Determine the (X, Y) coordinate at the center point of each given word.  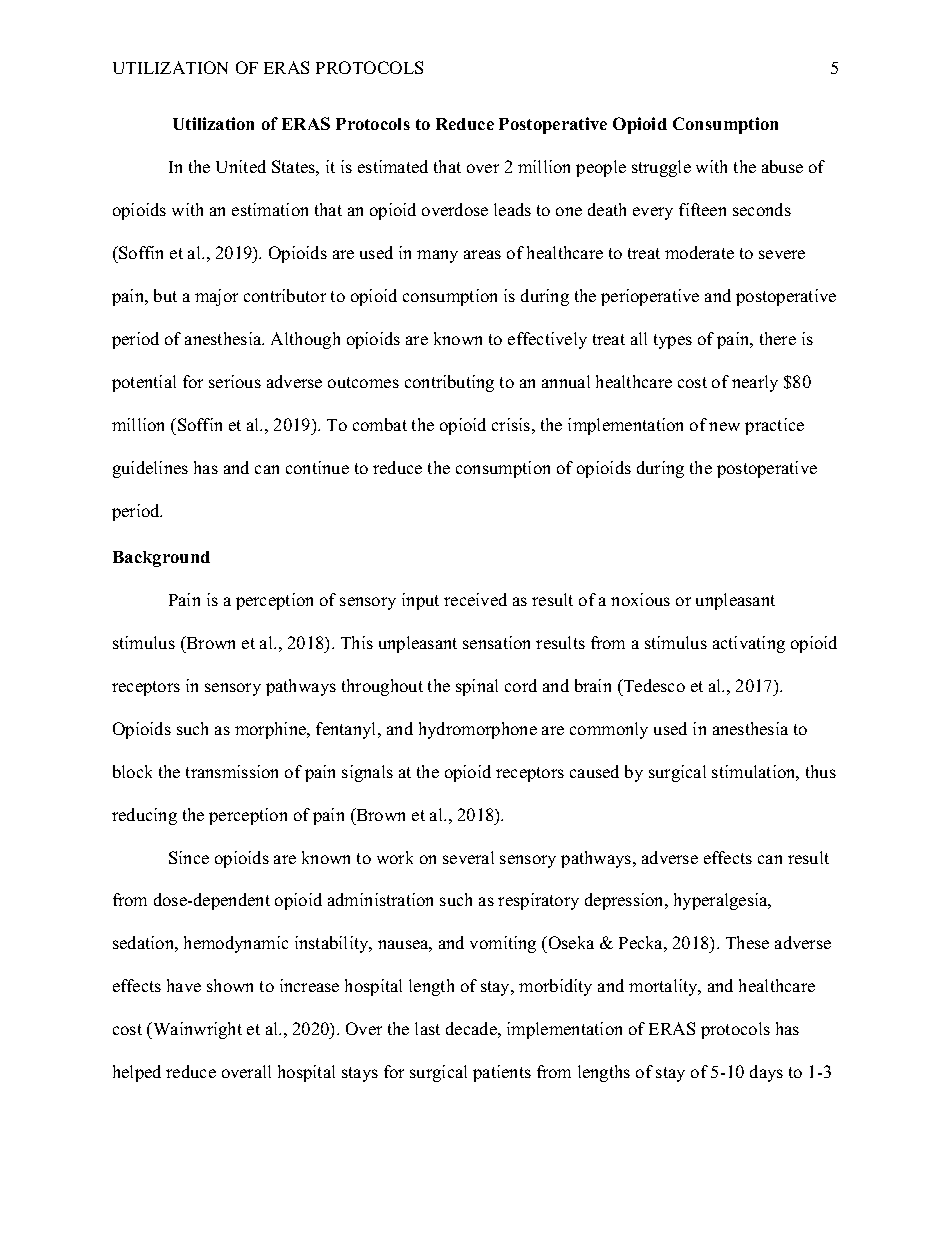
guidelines (150, 469)
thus (821, 771)
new (724, 426)
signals (367, 773)
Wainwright (196, 1030)
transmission (232, 771)
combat (380, 424)
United (241, 166)
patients (502, 1073)
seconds (762, 209)
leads (512, 209)
